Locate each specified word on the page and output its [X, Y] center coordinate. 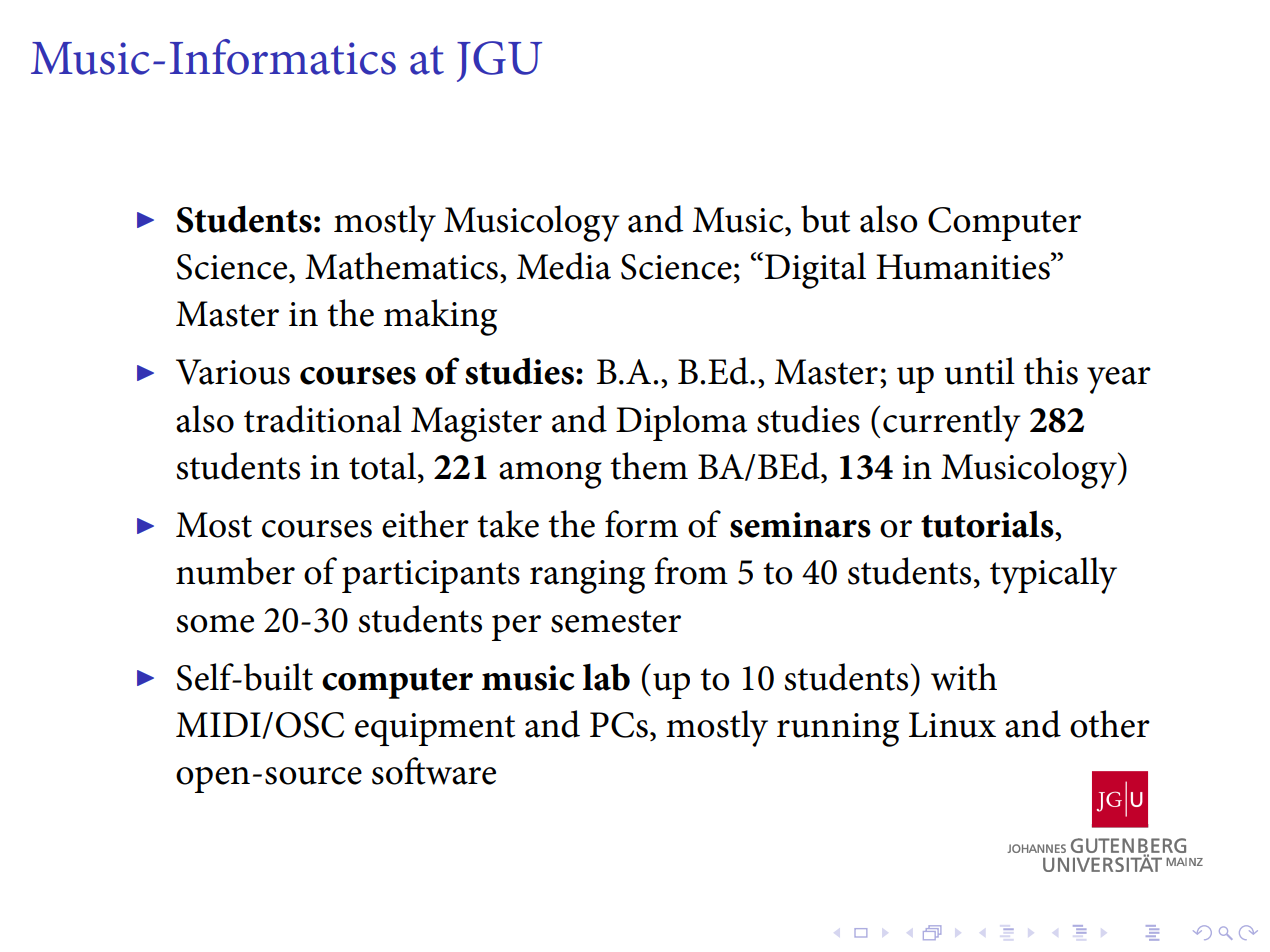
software [434, 771]
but [825, 219]
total [384, 466]
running [838, 730]
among [550, 475]
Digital [815, 270]
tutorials [988, 524]
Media [564, 266]
